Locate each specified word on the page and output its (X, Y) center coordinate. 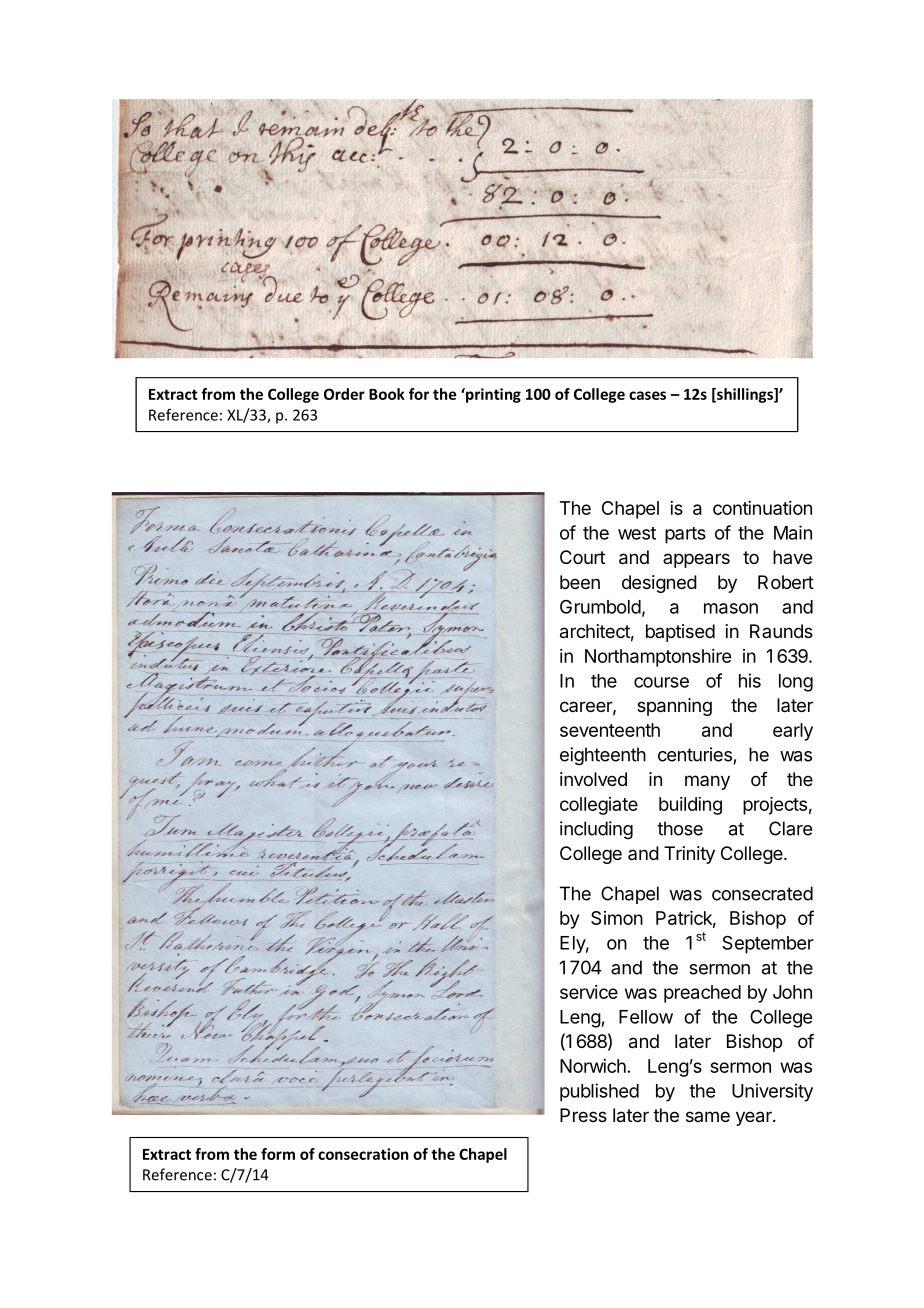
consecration (363, 1154)
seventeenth (610, 730)
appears (696, 560)
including (596, 830)
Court (582, 557)
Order (344, 394)
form (278, 1154)
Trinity (689, 855)
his (750, 680)
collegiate (599, 806)
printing (492, 395)
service (589, 992)
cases (647, 395)
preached (702, 994)
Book (387, 394)
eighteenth (603, 756)
